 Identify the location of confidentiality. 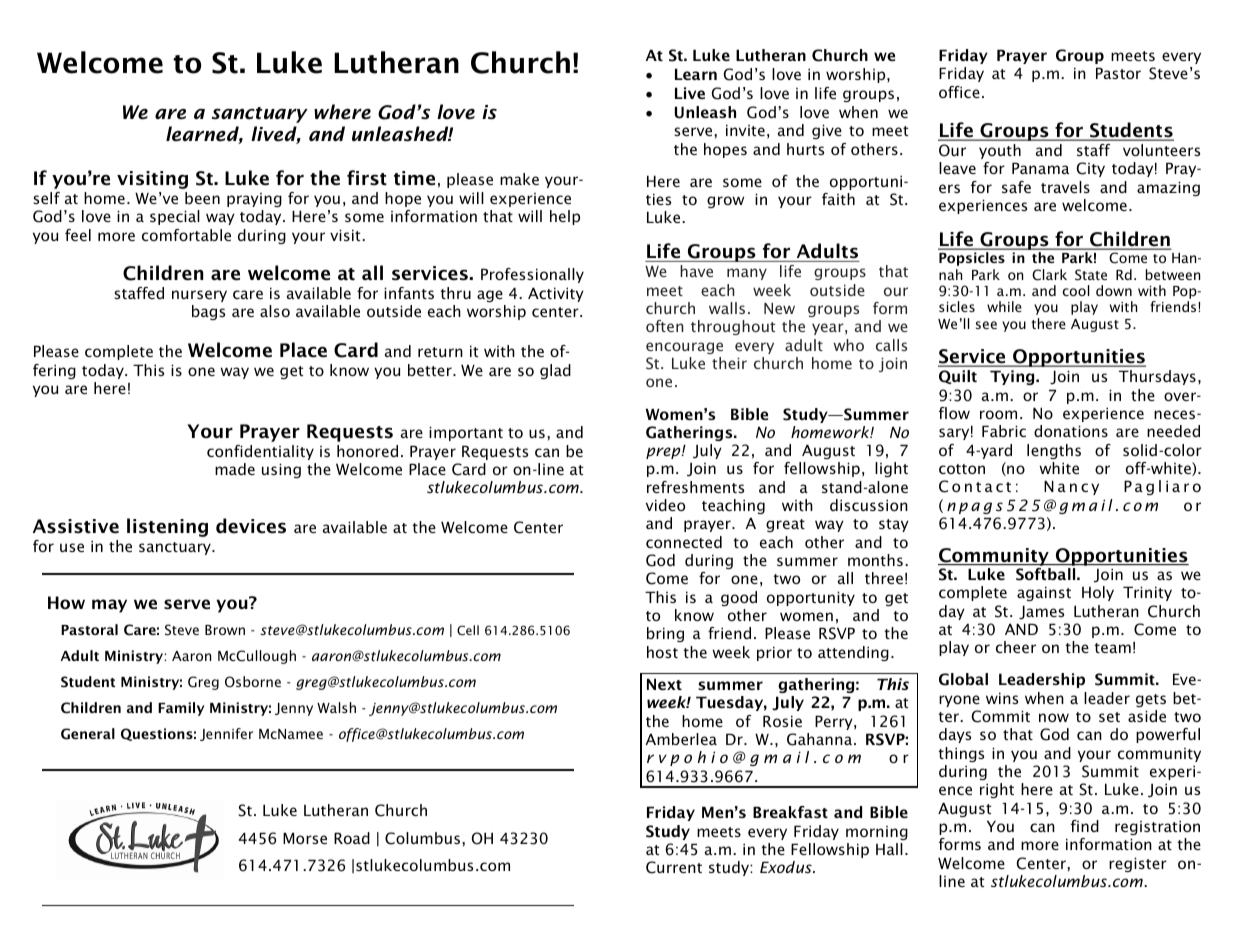
(260, 452).
